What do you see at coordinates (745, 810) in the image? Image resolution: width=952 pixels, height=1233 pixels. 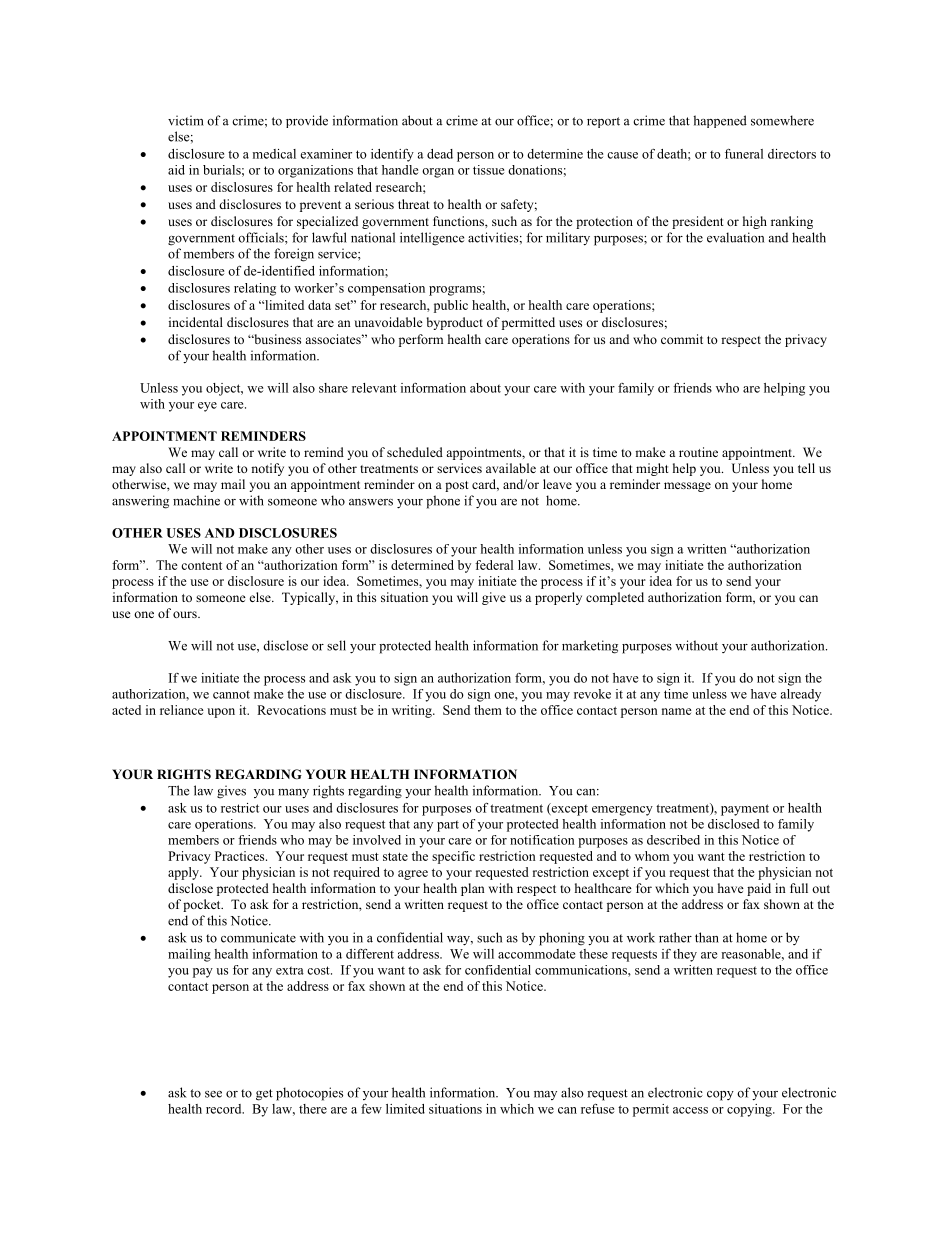 I see `payment` at bounding box center [745, 810].
